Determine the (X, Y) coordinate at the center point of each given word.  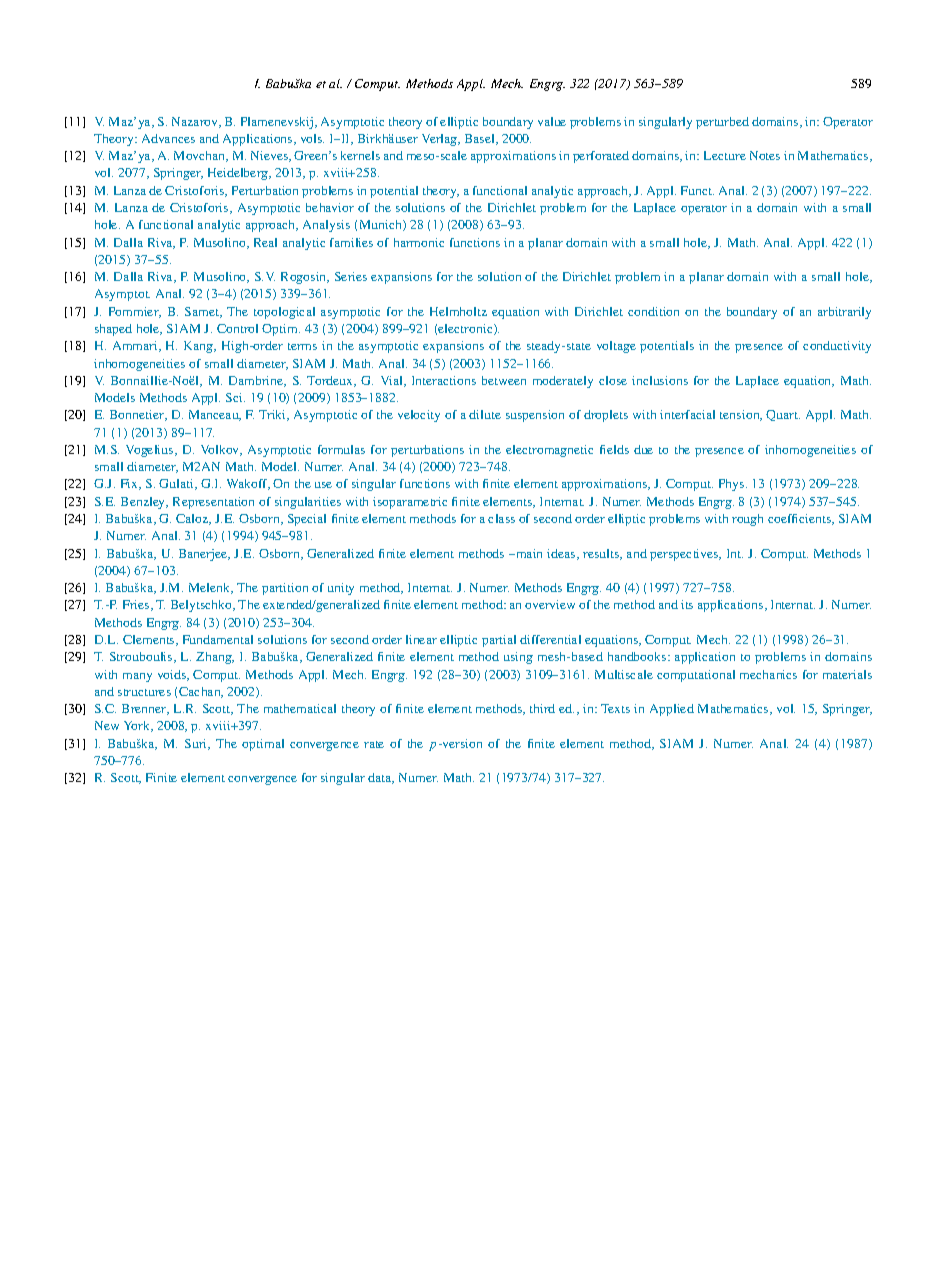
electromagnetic (549, 451)
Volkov (221, 450)
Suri (197, 744)
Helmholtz (458, 311)
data (381, 778)
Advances (168, 138)
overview (550, 604)
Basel (481, 139)
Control (237, 328)
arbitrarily (844, 313)
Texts (615, 708)
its (687, 604)
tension (741, 415)
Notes (765, 155)
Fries (137, 605)
